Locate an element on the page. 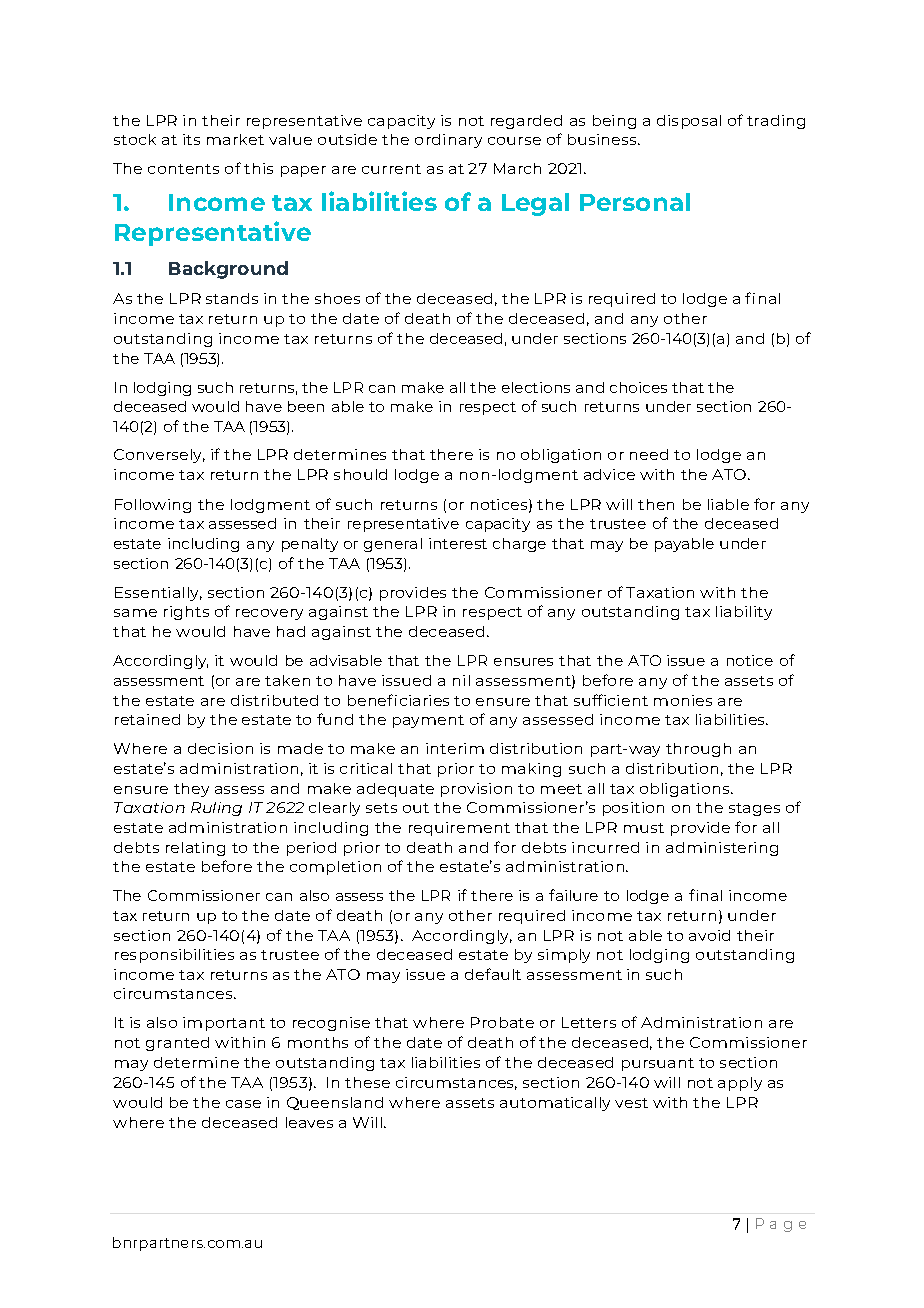 The height and width of the document is (1308, 924). elections is located at coordinates (536, 387).
